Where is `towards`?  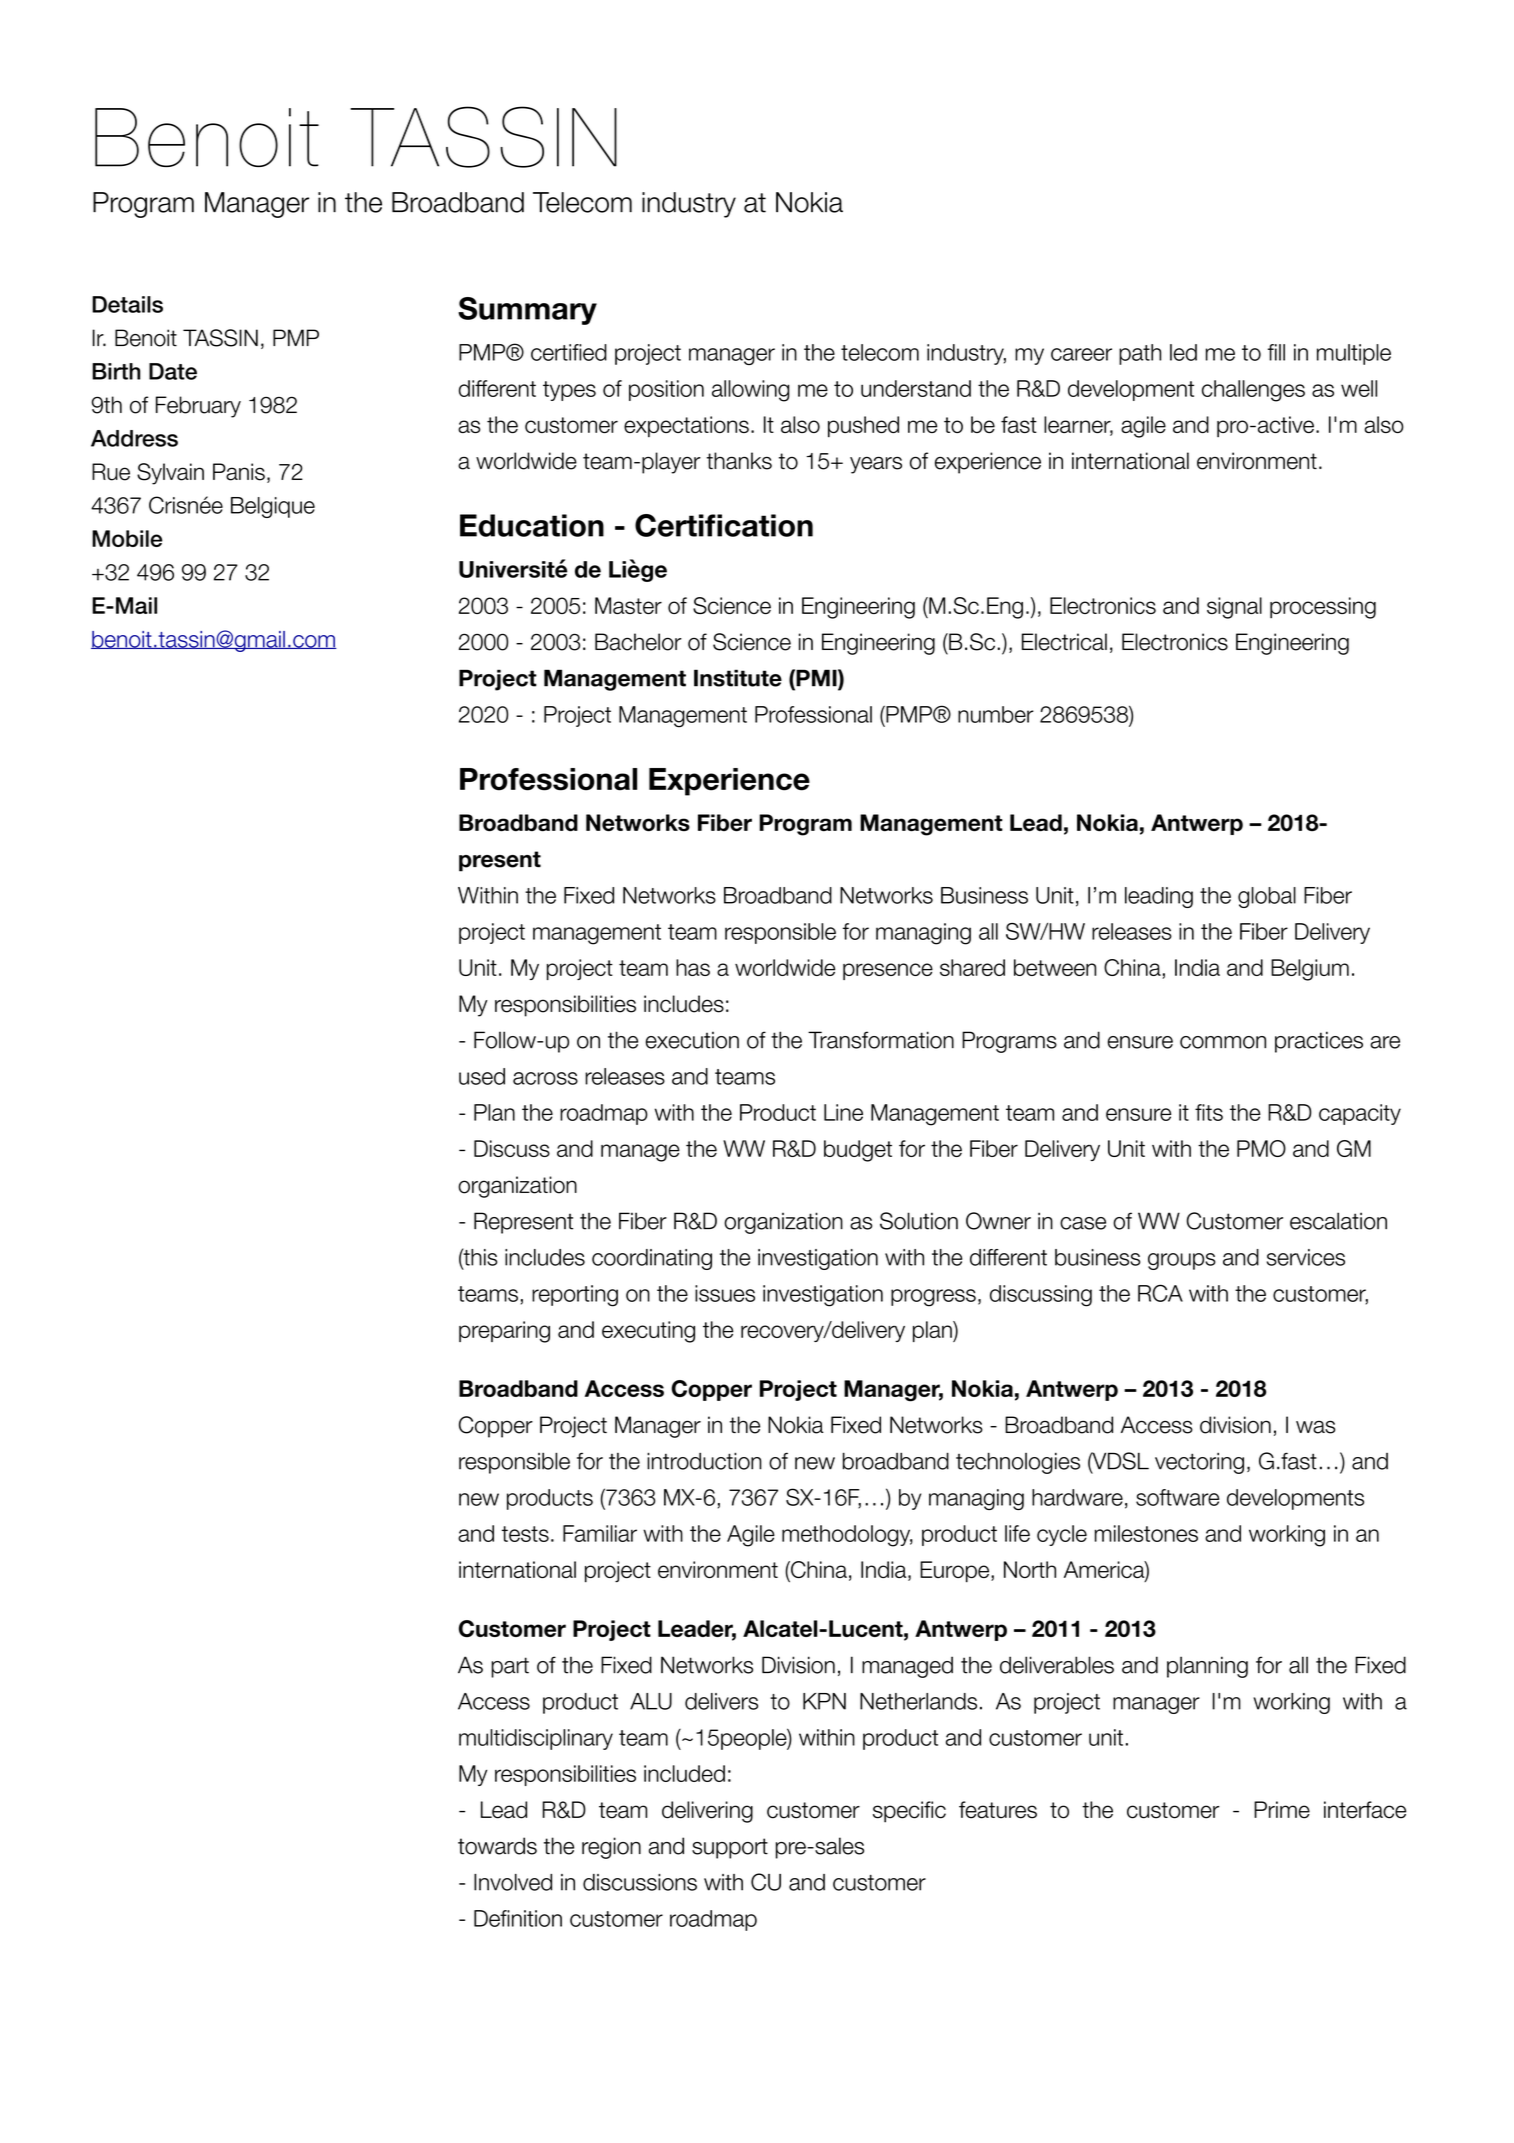 towards is located at coordinates (497, 1846).
